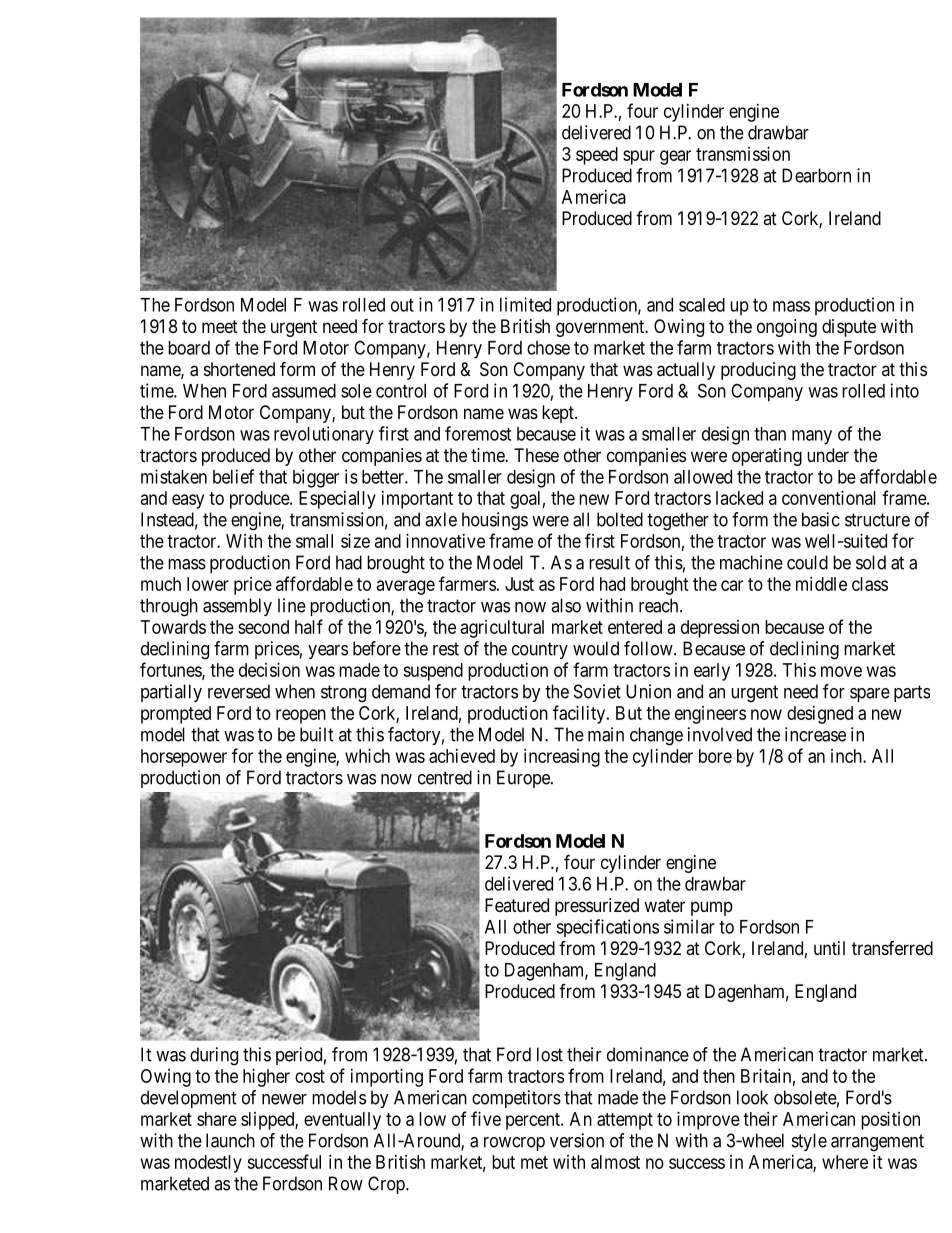 The width and height of the screenshot is (952, 1233). What do you see at coordinates (816, 175) in the screenshot?
I see `Dearborn` at bounding box center [816, 175].
